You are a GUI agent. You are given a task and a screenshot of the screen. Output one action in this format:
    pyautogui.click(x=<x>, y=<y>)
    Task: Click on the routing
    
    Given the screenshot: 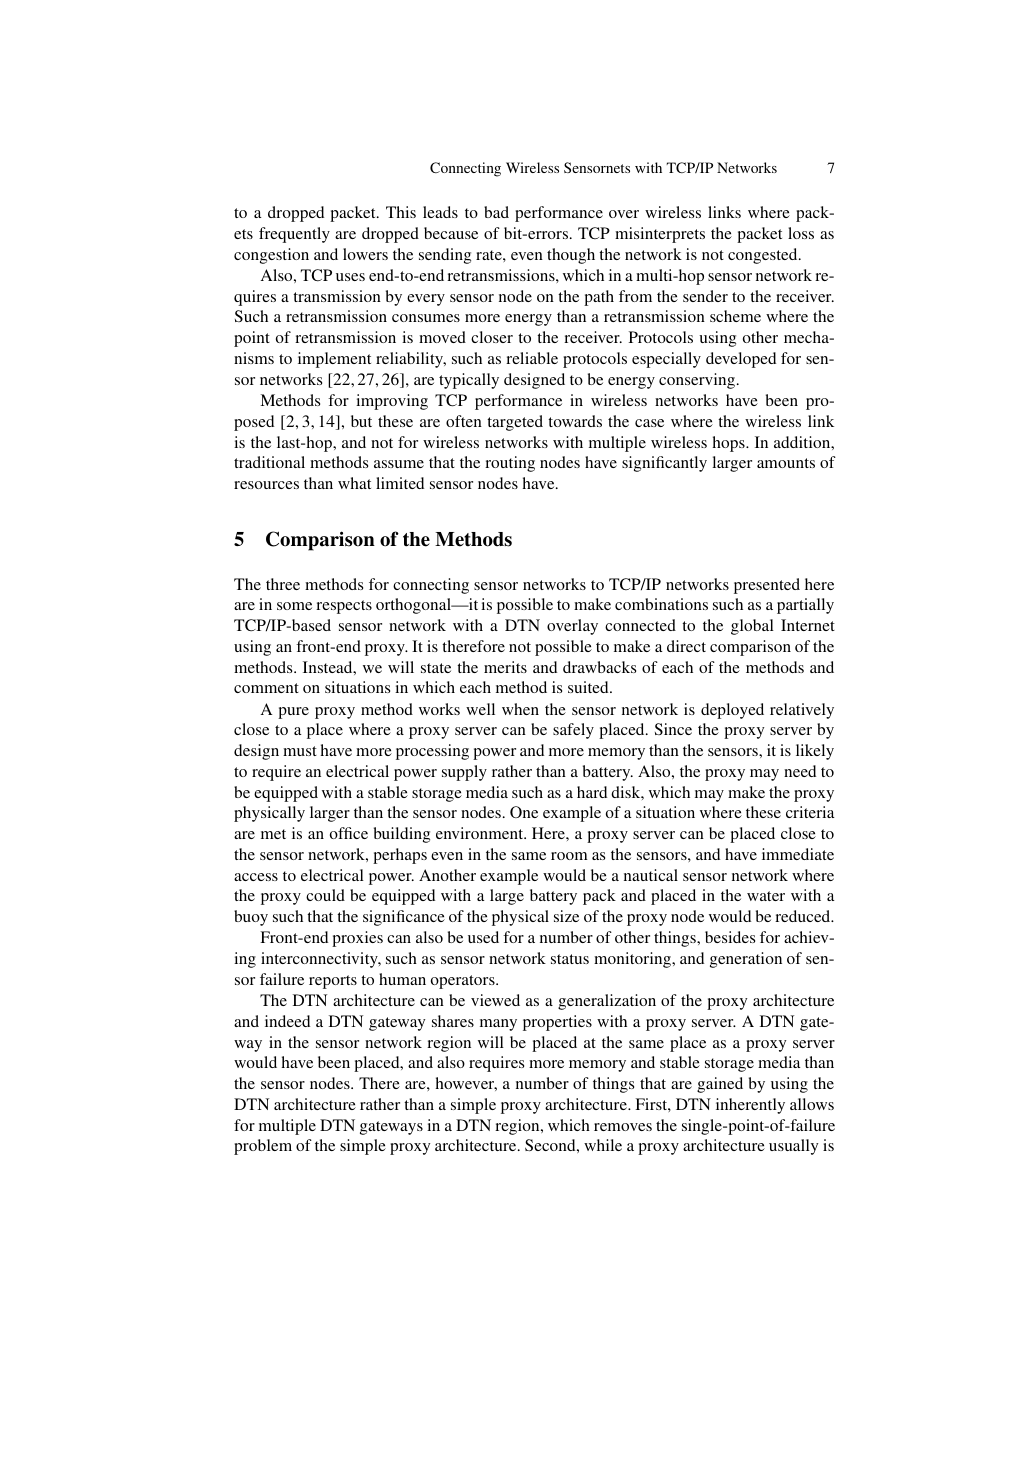 What is the action you would take?
    pyautogui.click(x=510, y=464)
